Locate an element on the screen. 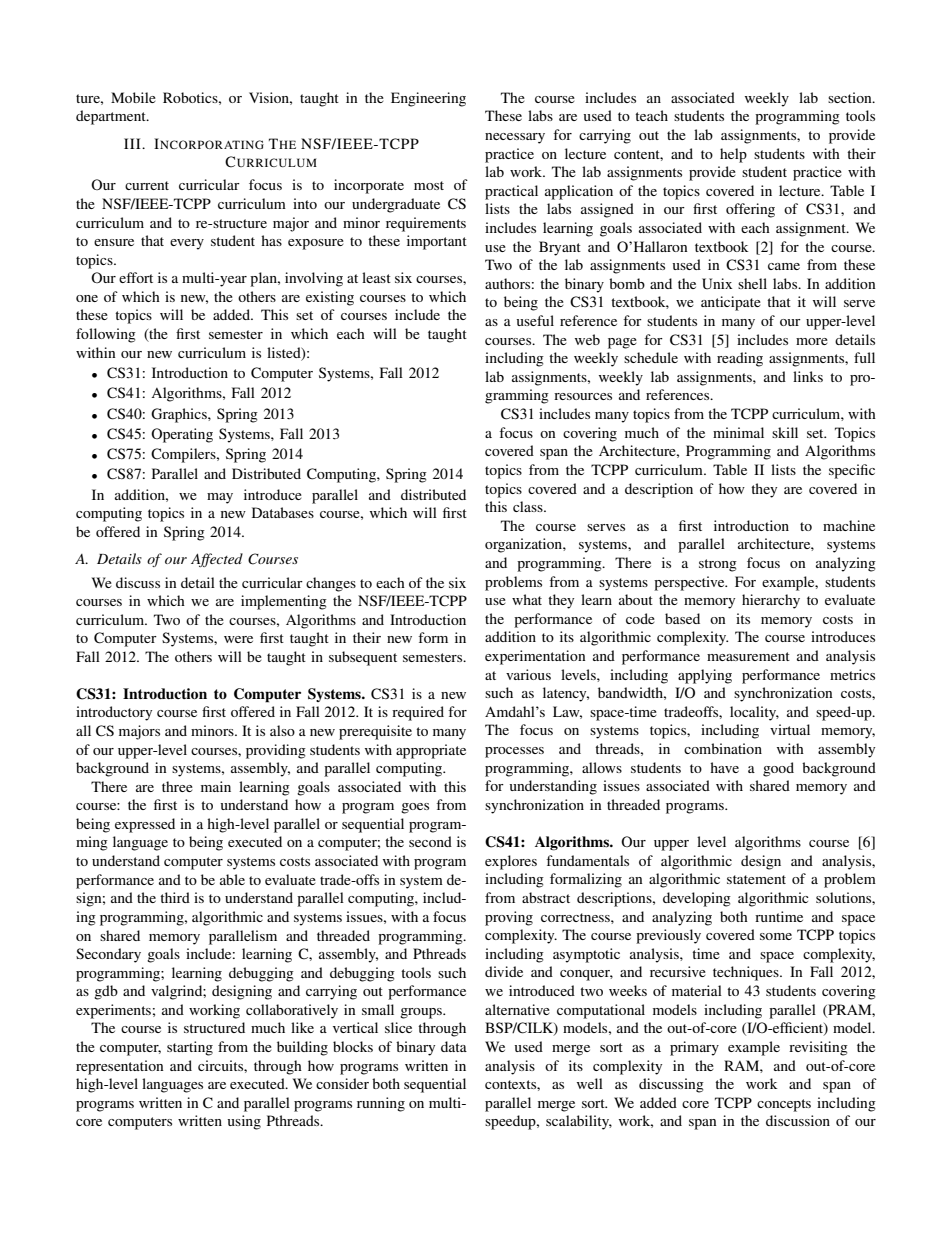 This screenshot has height=1233, width=952. necessary is located at coordinates (515, 138).
